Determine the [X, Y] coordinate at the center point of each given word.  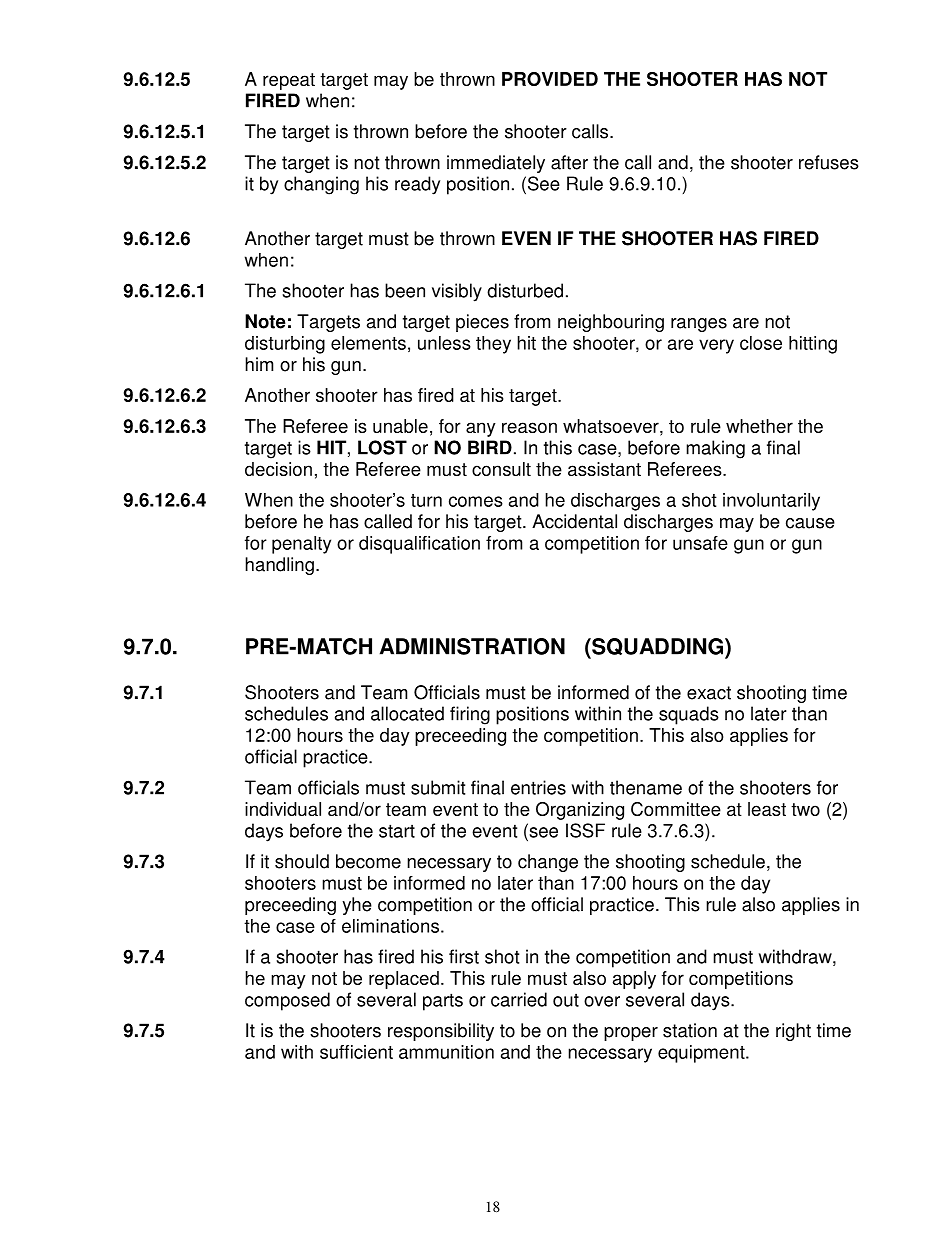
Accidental [574, 521]
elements [368, 343]
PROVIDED [550, 79]
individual [283, 809]
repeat [289, 81]
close [761, 343]
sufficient [356, 1052]
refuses [829, 162]
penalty [301, 545]
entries [538, 787]
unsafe [700, 543]
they [493, 345]
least [767, 809]
